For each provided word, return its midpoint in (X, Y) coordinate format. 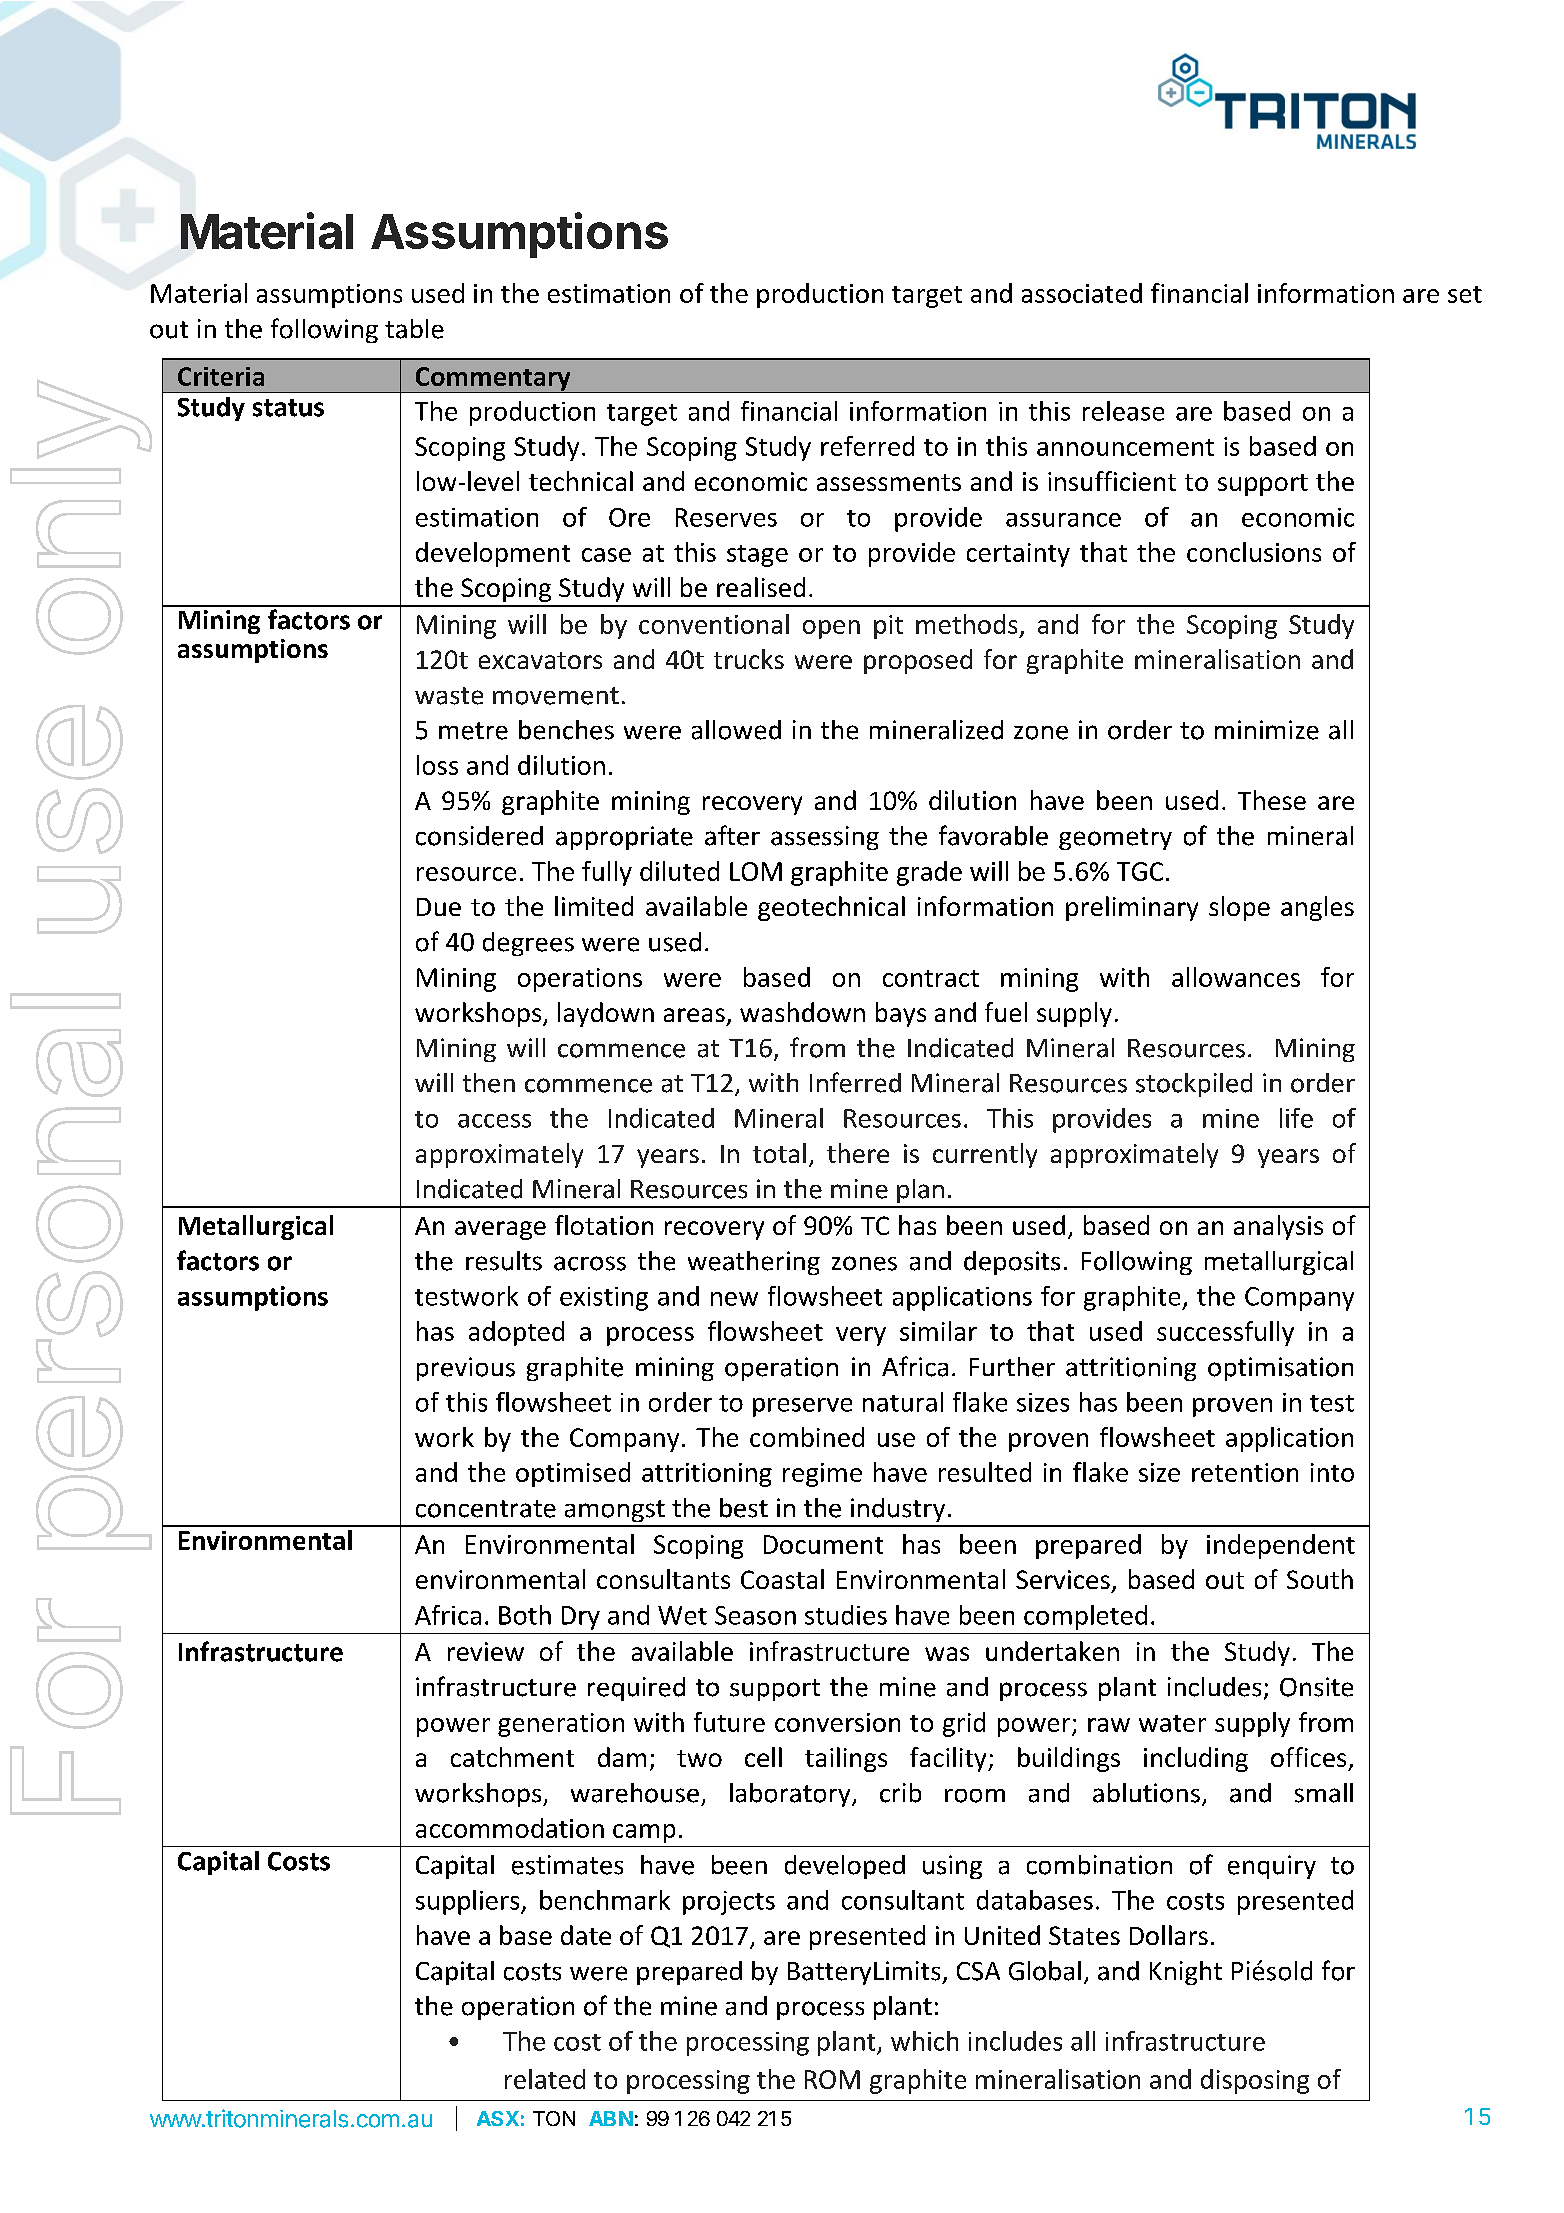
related (545, 2079)
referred (867, 446)
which (924, 2041)
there (858, 1153)
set (1465, 294)
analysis (1278, 1227)
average (500, 1230)
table (414, 329)
